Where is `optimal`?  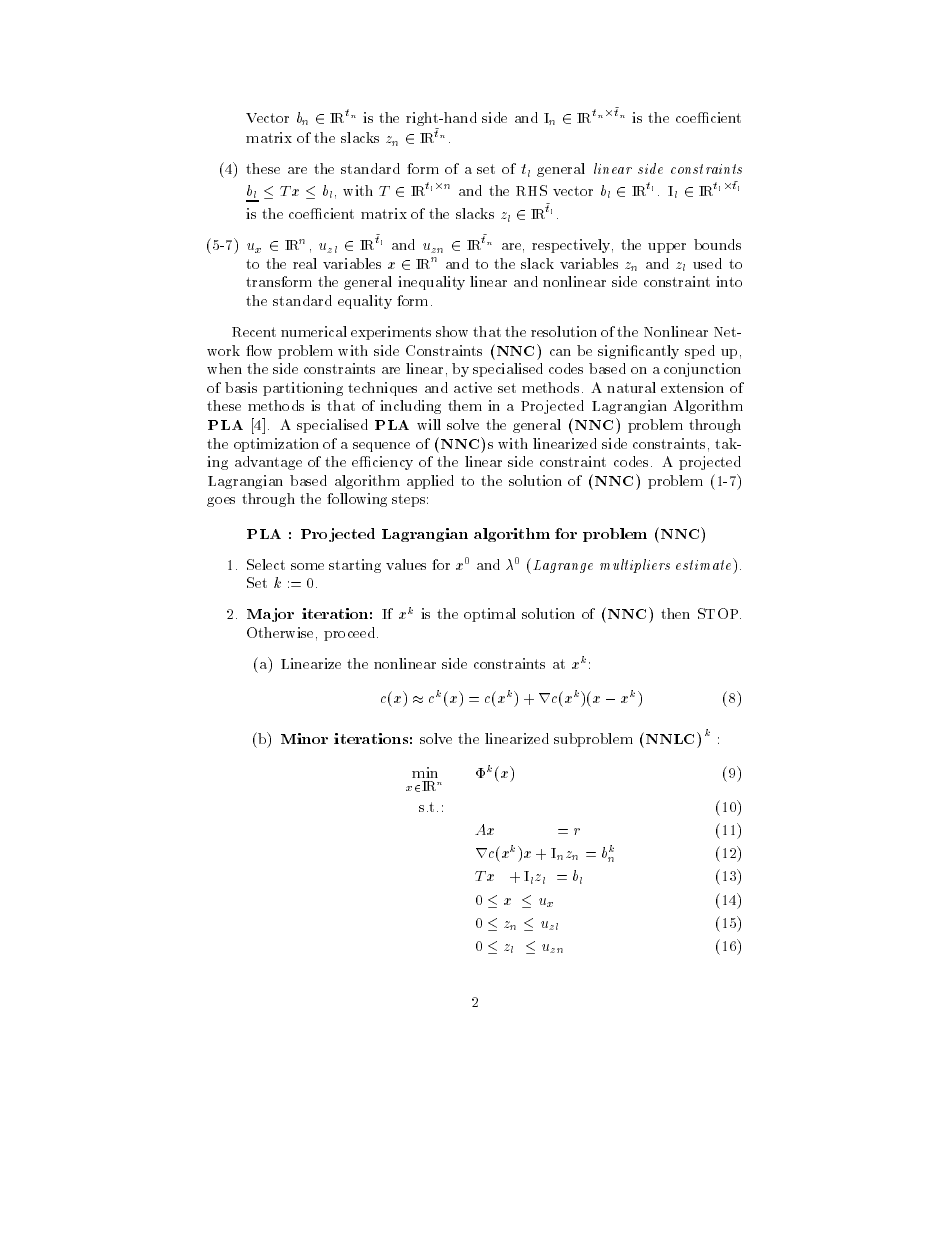
optimal is located at coordinates (490, 615).
